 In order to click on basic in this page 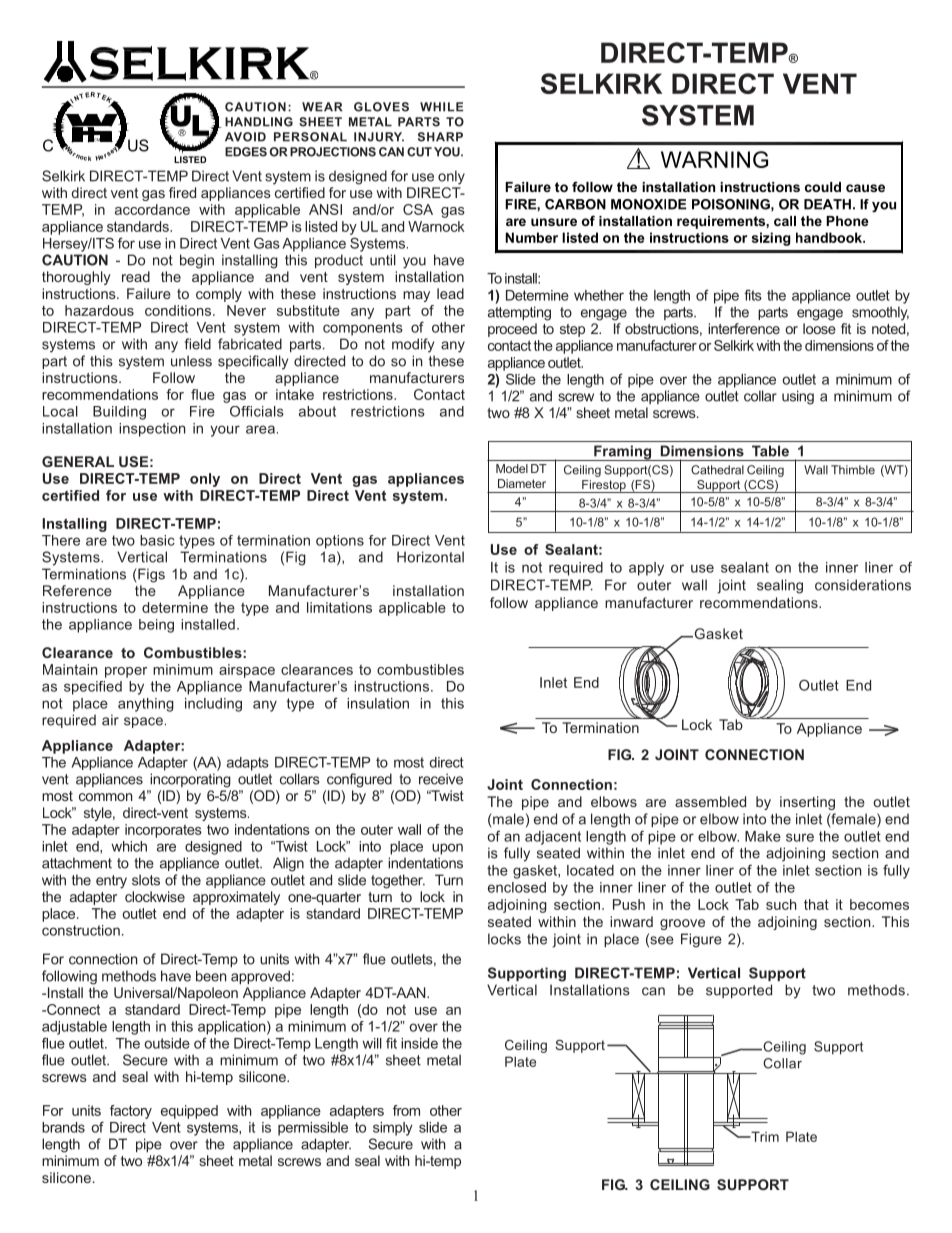, I will do `click(157, 540)`.
